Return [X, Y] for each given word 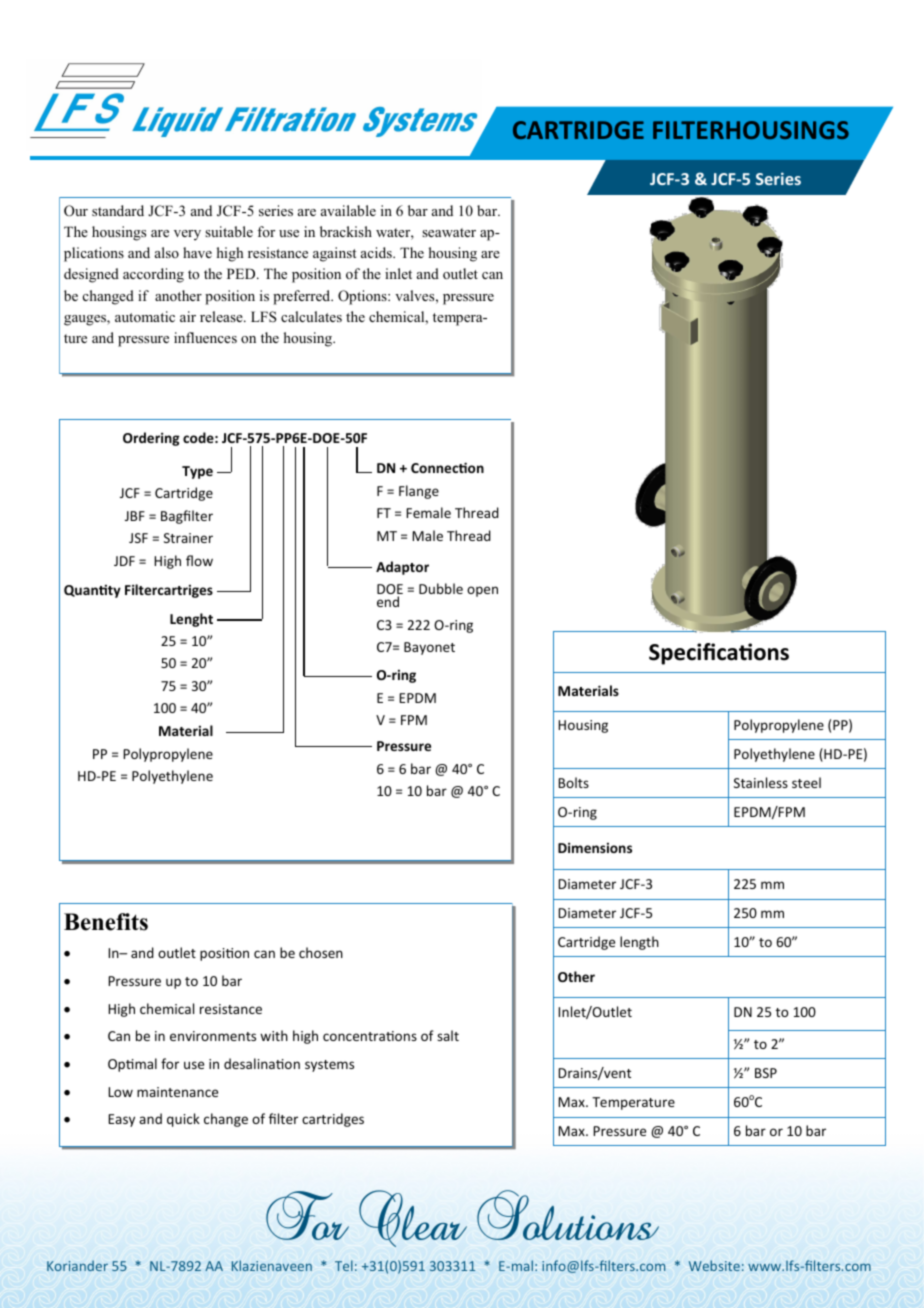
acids [377, 252]
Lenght [191, 620]
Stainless [761, 782]
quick [183, 1120]
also [167, 252]
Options [363, 297]
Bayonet [429, 648]
